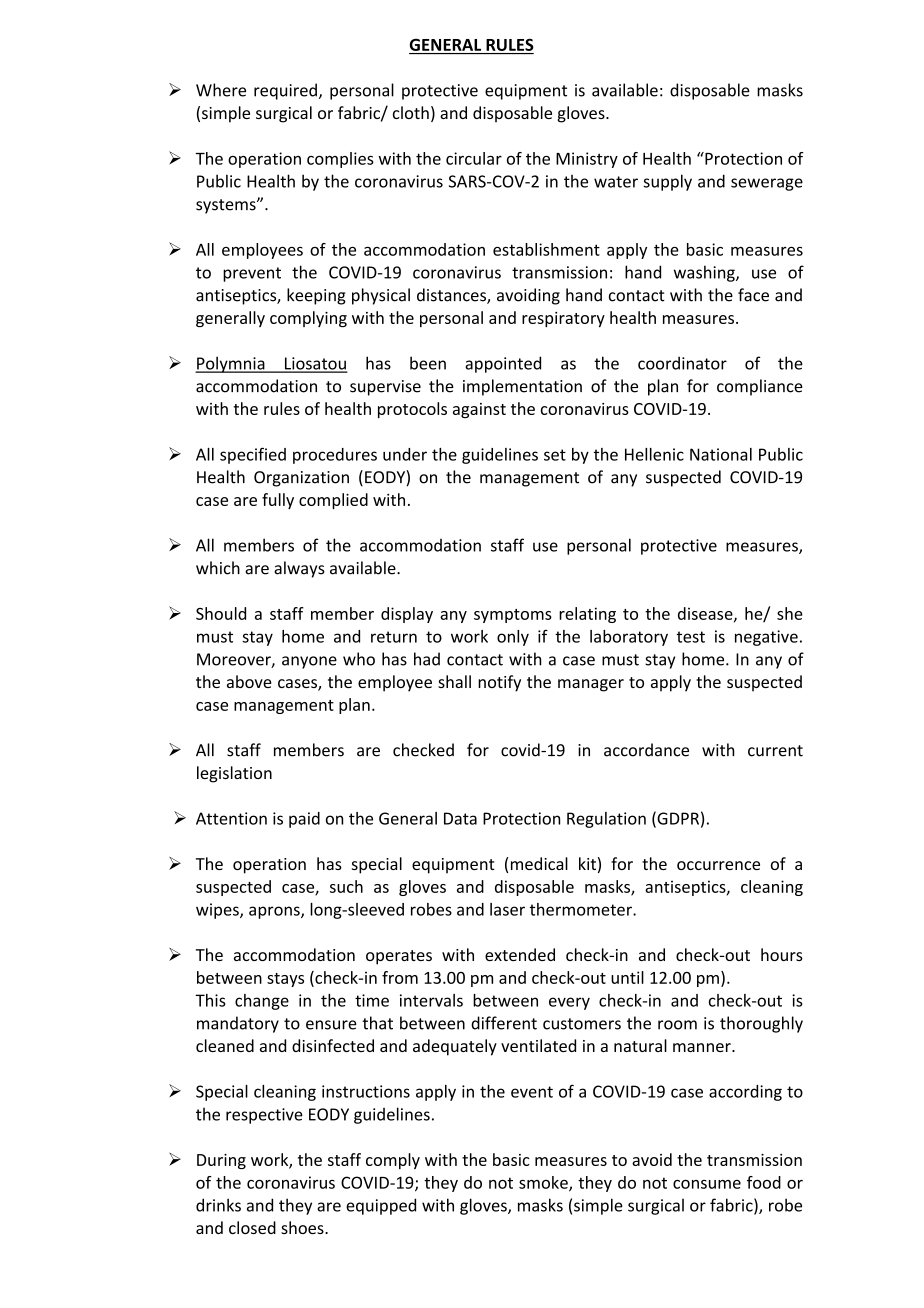  What do you see at coordinates (691, 637) in the screenshot?
I see `test` at bounding box center [691, 637].
